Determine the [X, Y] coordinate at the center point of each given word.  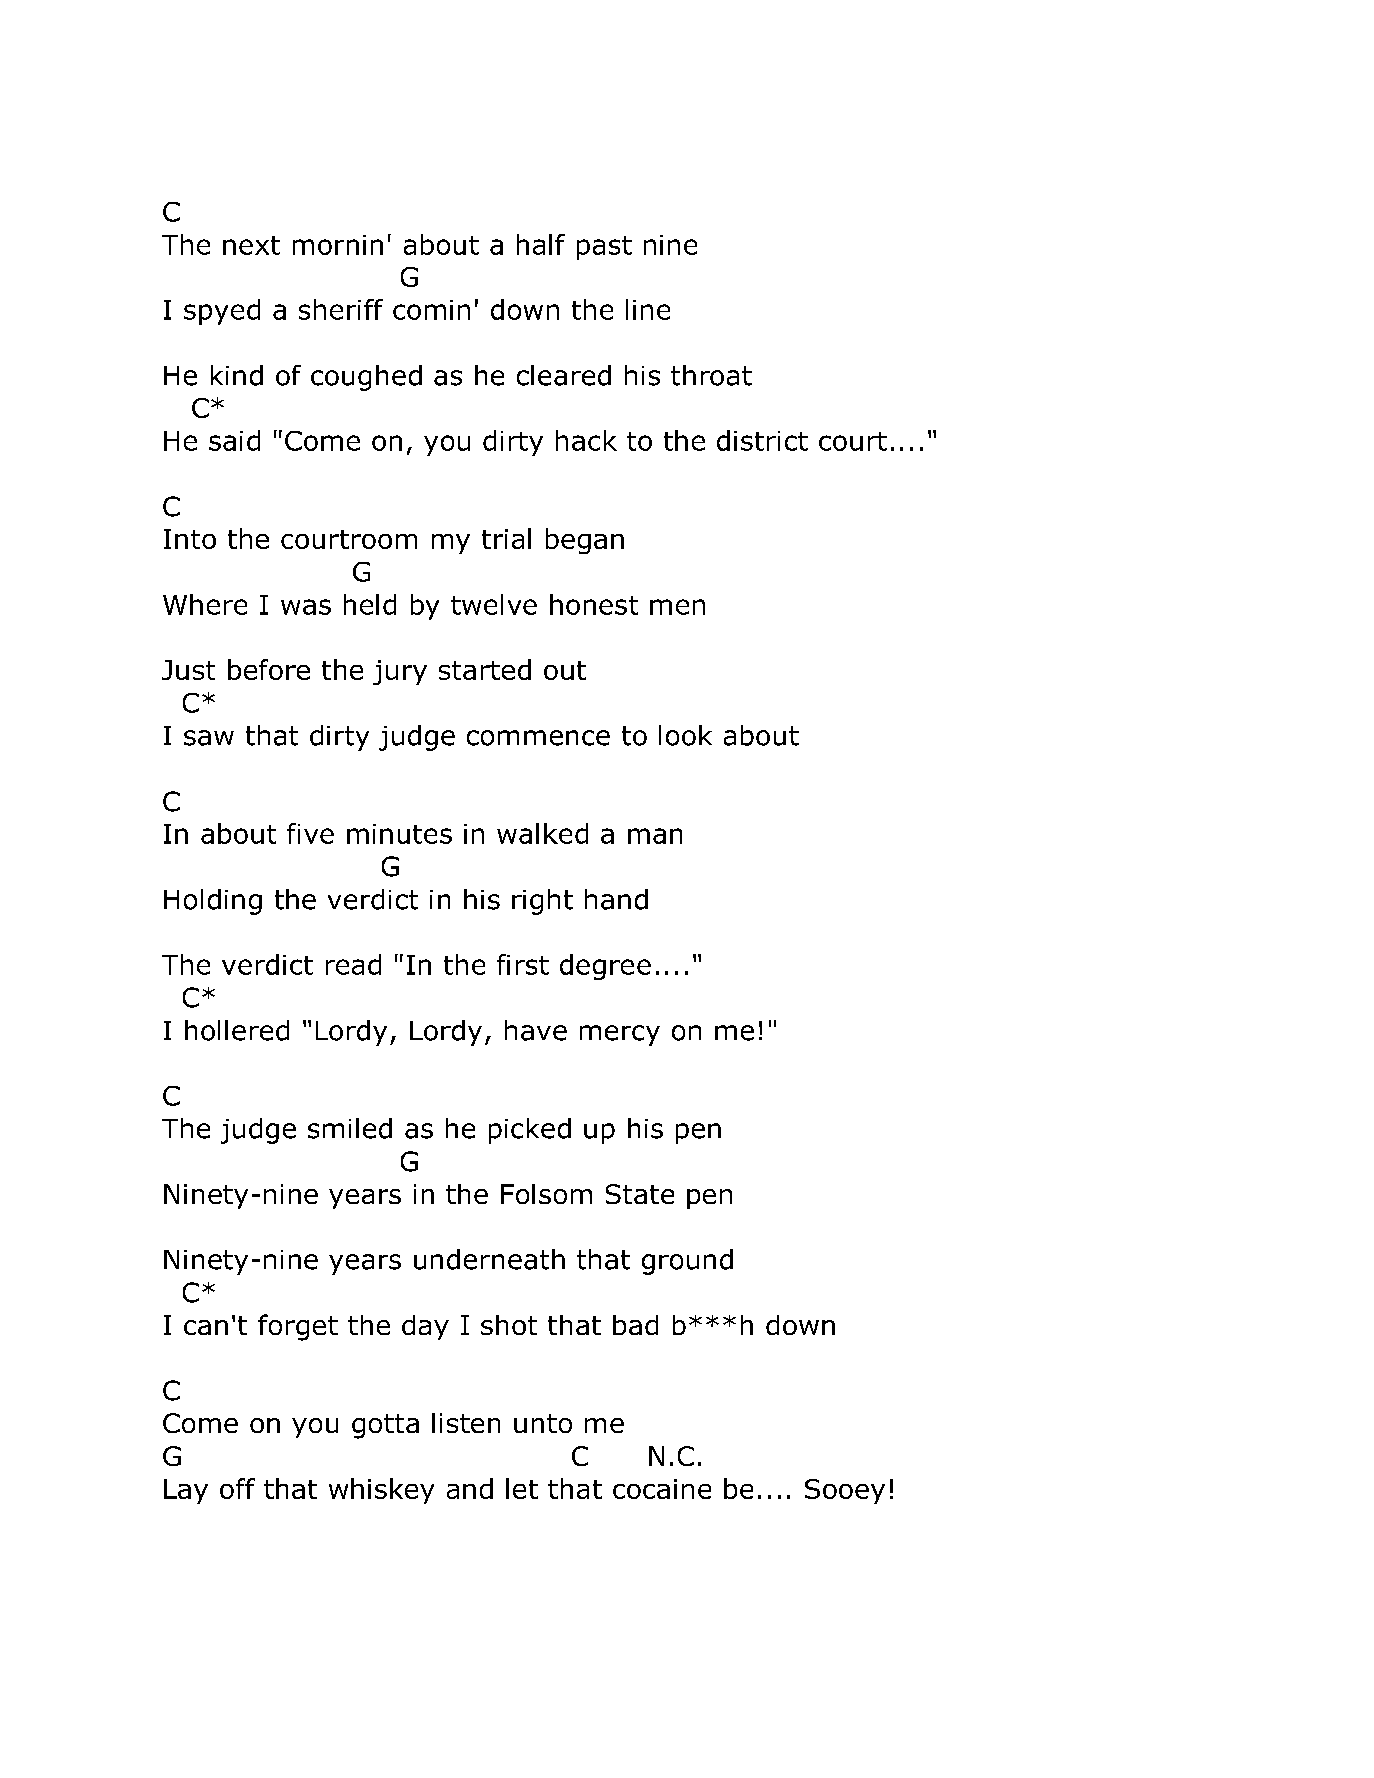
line [648, 309]
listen [466, 1423]
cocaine [662, 1489]
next [251, 245]
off [237, 1488]
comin [431, 310]
